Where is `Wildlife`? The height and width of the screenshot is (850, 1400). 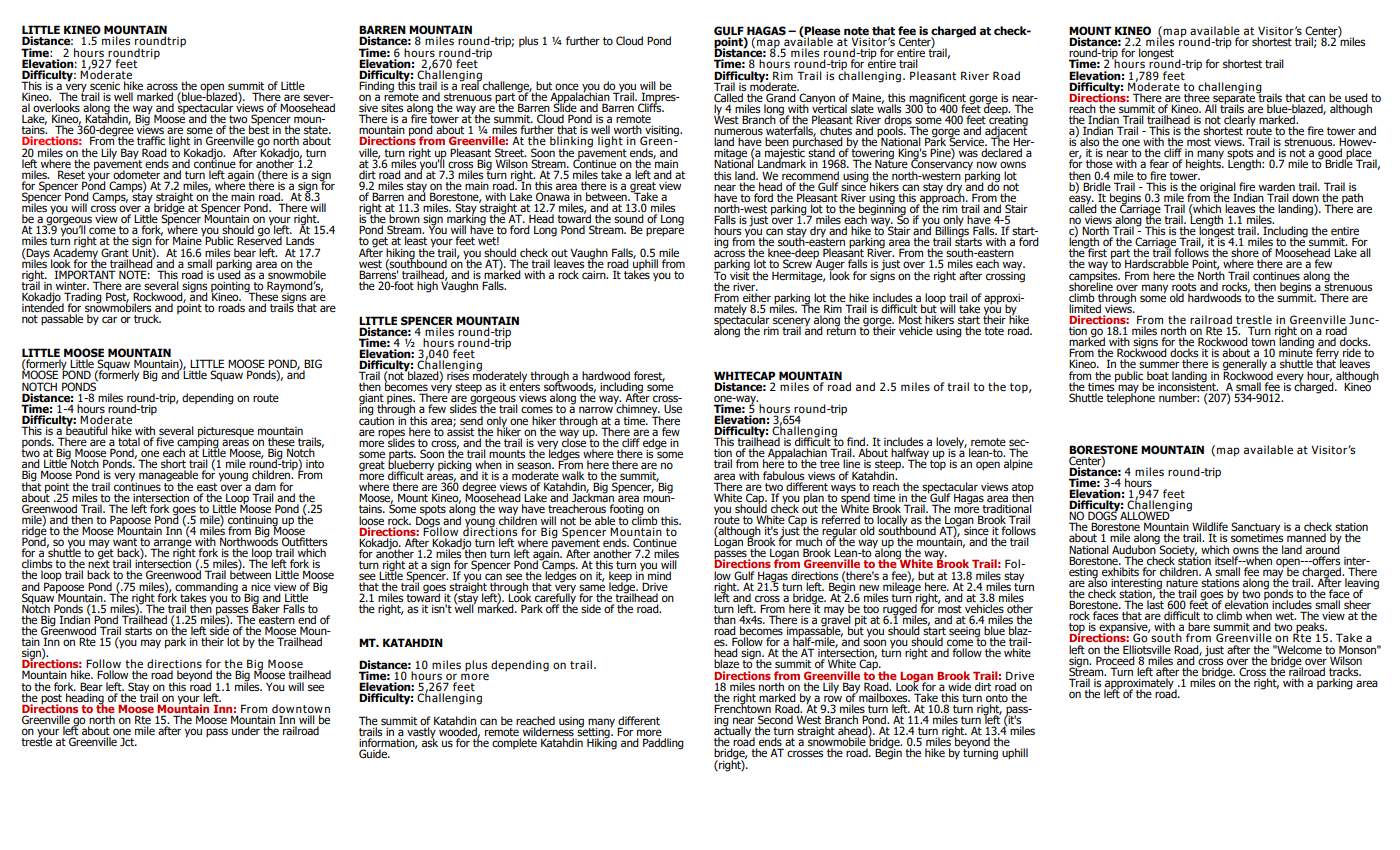
Wildlife is located at coordinates (1210, 528).
